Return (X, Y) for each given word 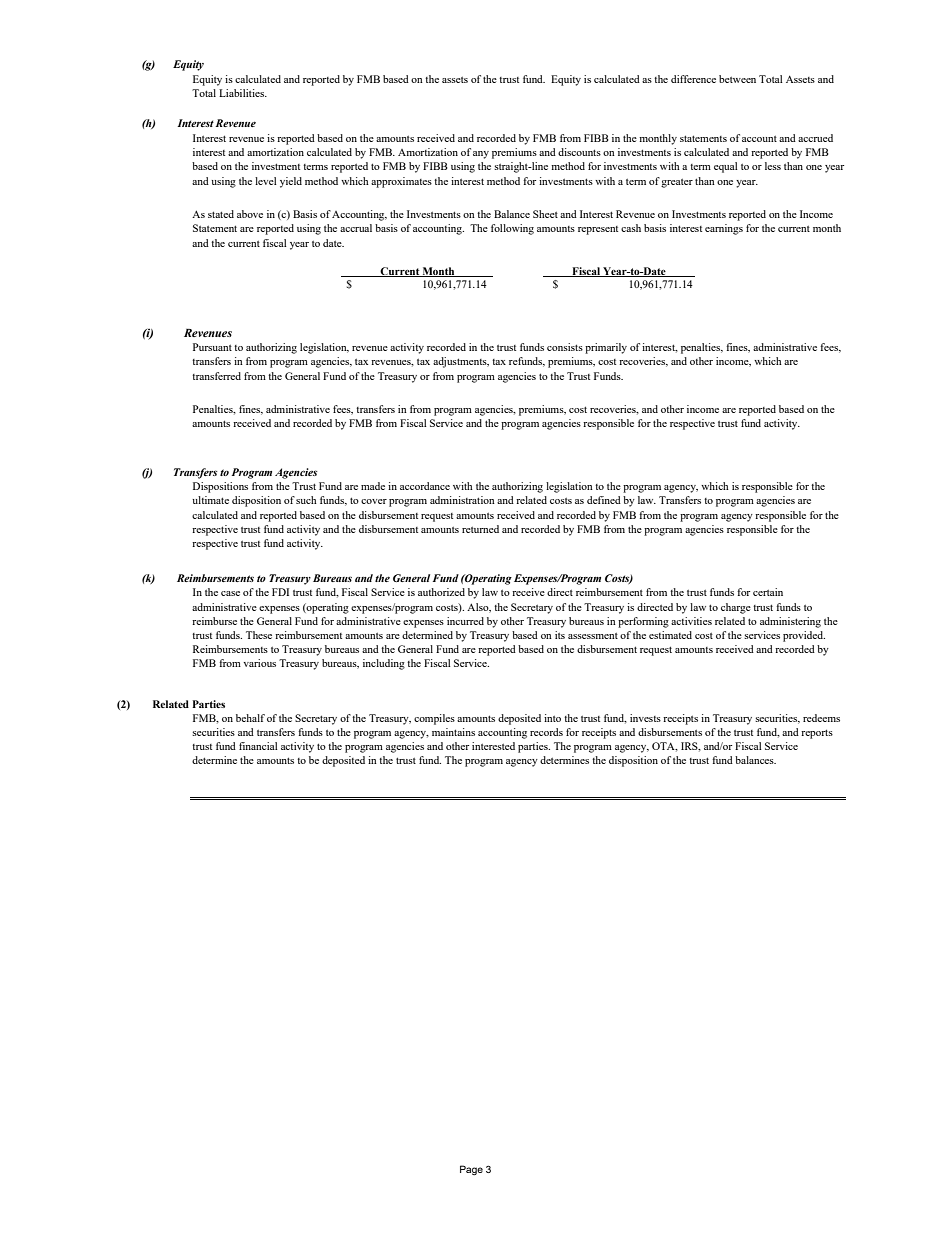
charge (736, 608)
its (560, 635)
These (259, 635)
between (737, 79)
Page (471, 1170)
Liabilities (243, 93)
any (481, 155)
